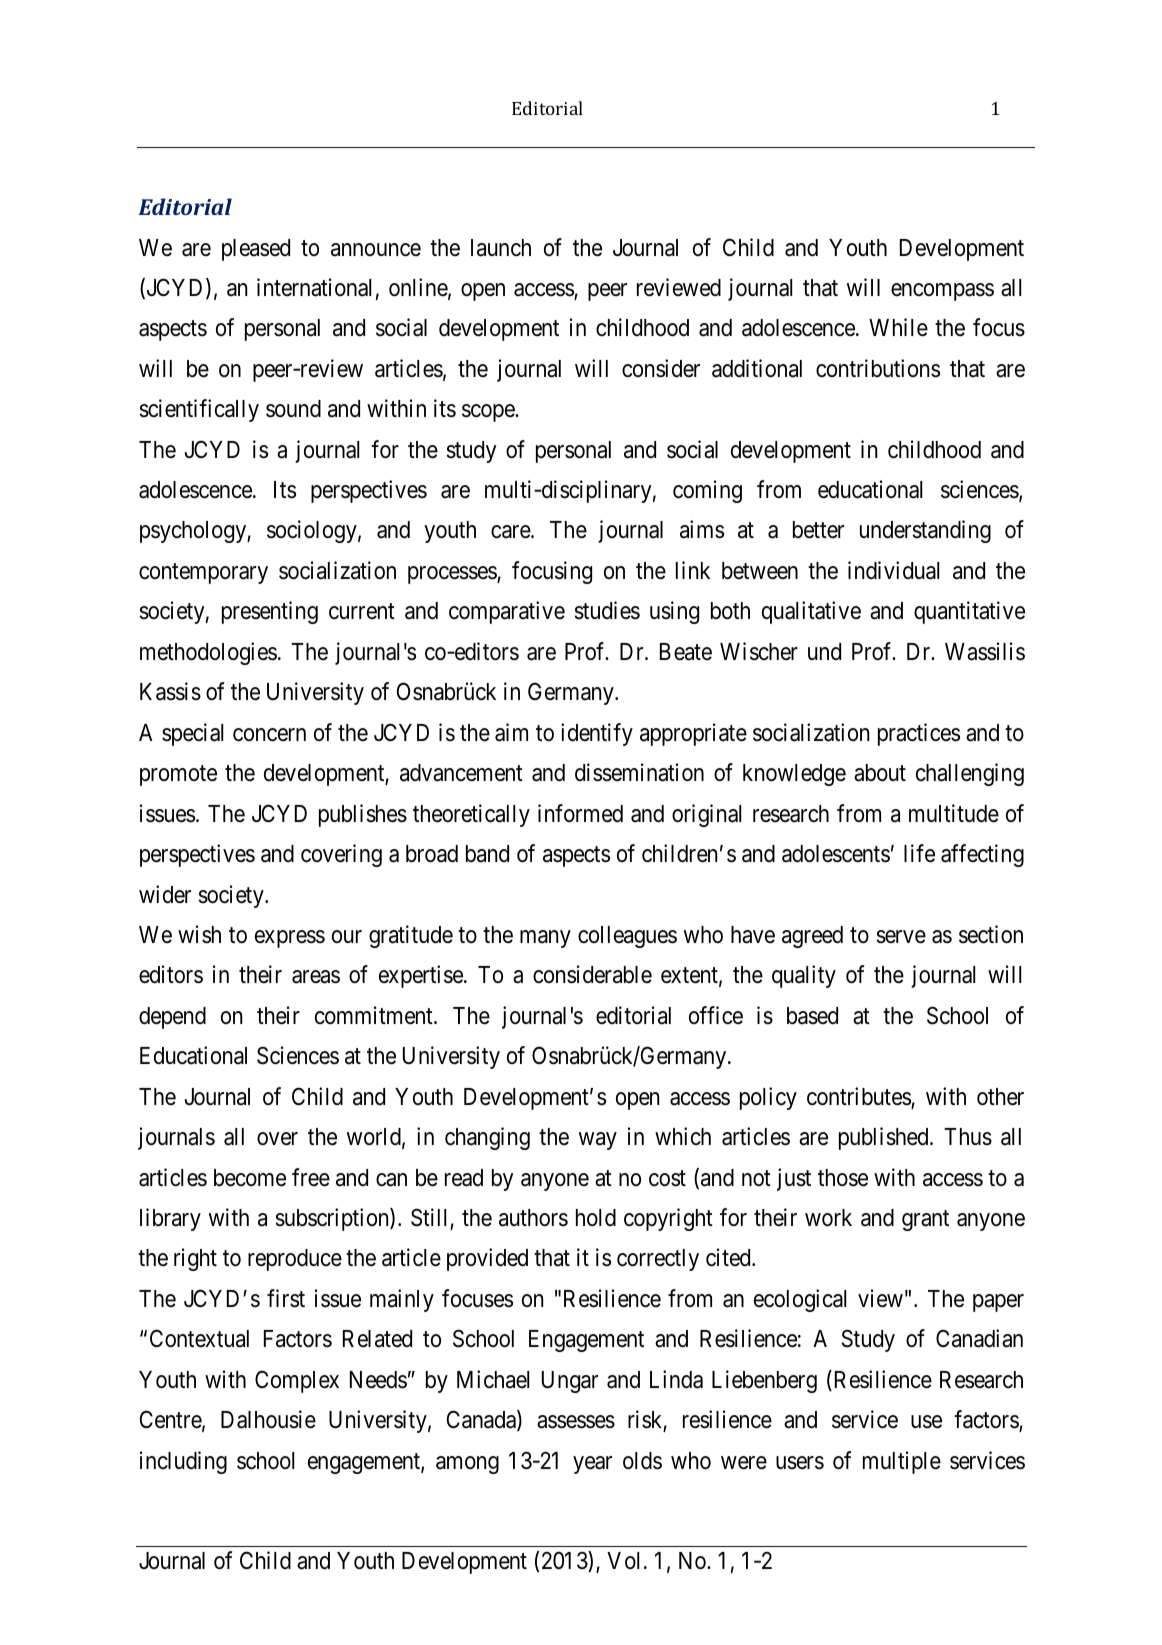  Describe the element at coordinates (501, 248) in the screenshot. I see `launch` at that location.
